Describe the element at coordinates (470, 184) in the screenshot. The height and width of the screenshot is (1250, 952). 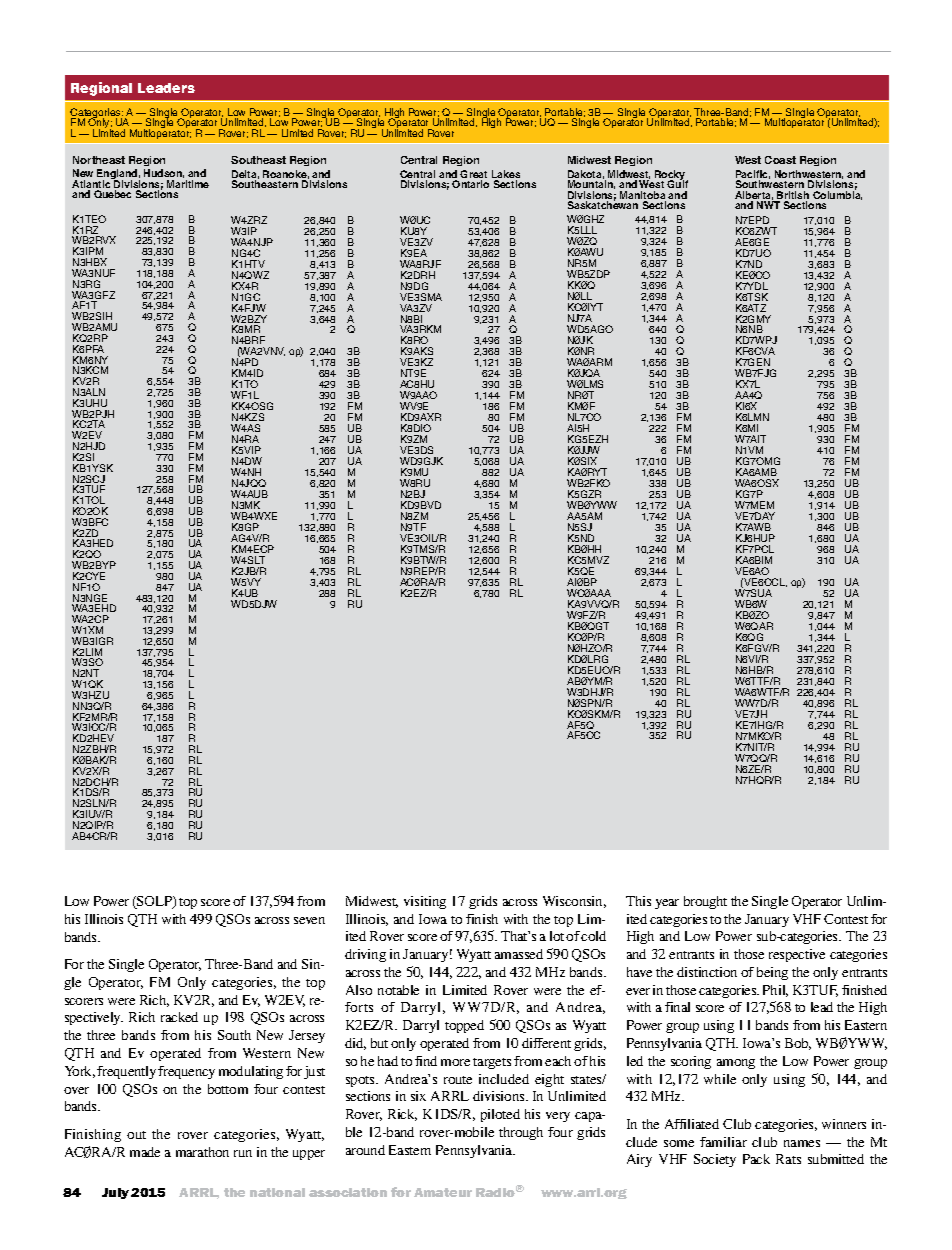
I see `Ontario` at that location.
